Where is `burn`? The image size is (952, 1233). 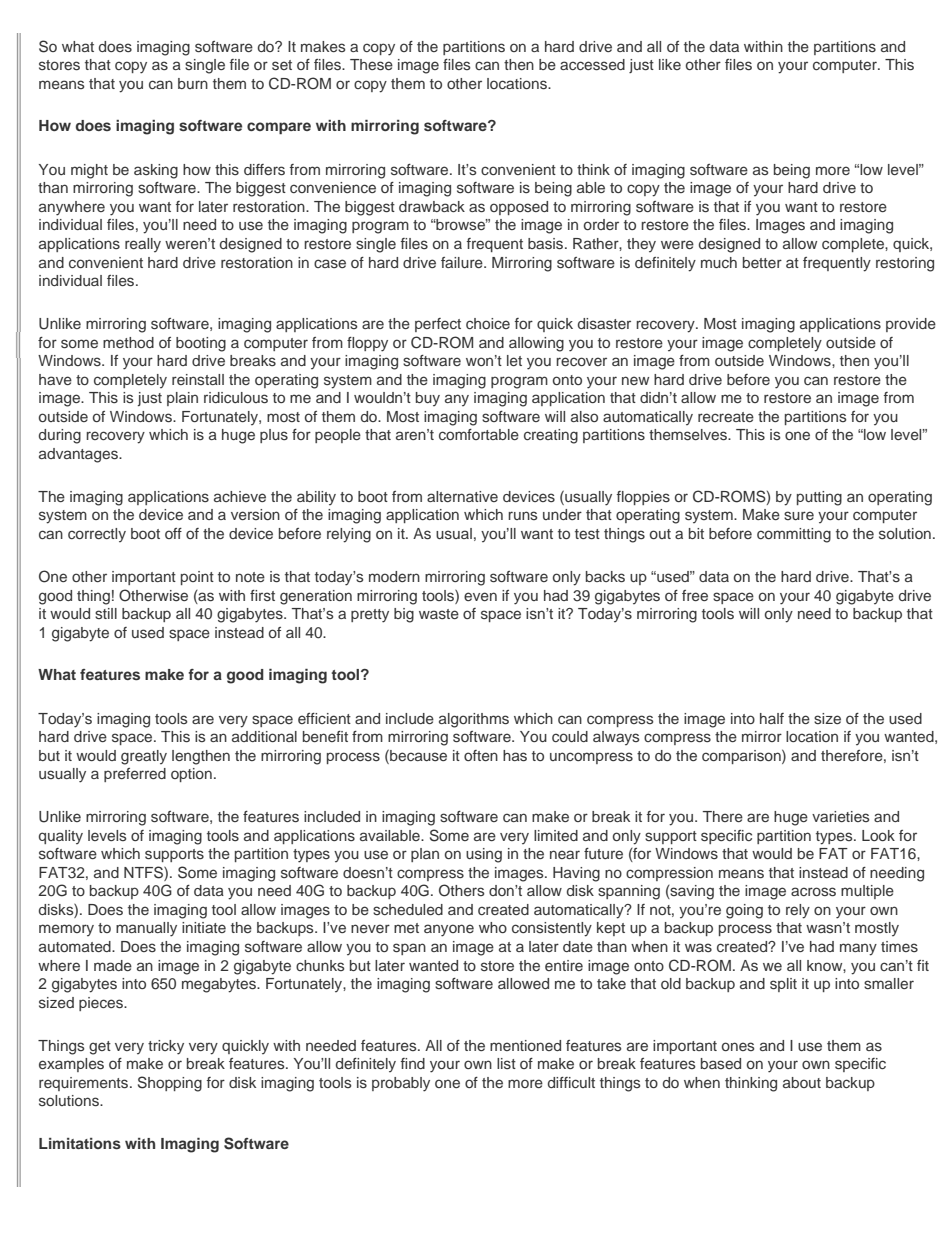 burn is located at coordinates (193, 83).
